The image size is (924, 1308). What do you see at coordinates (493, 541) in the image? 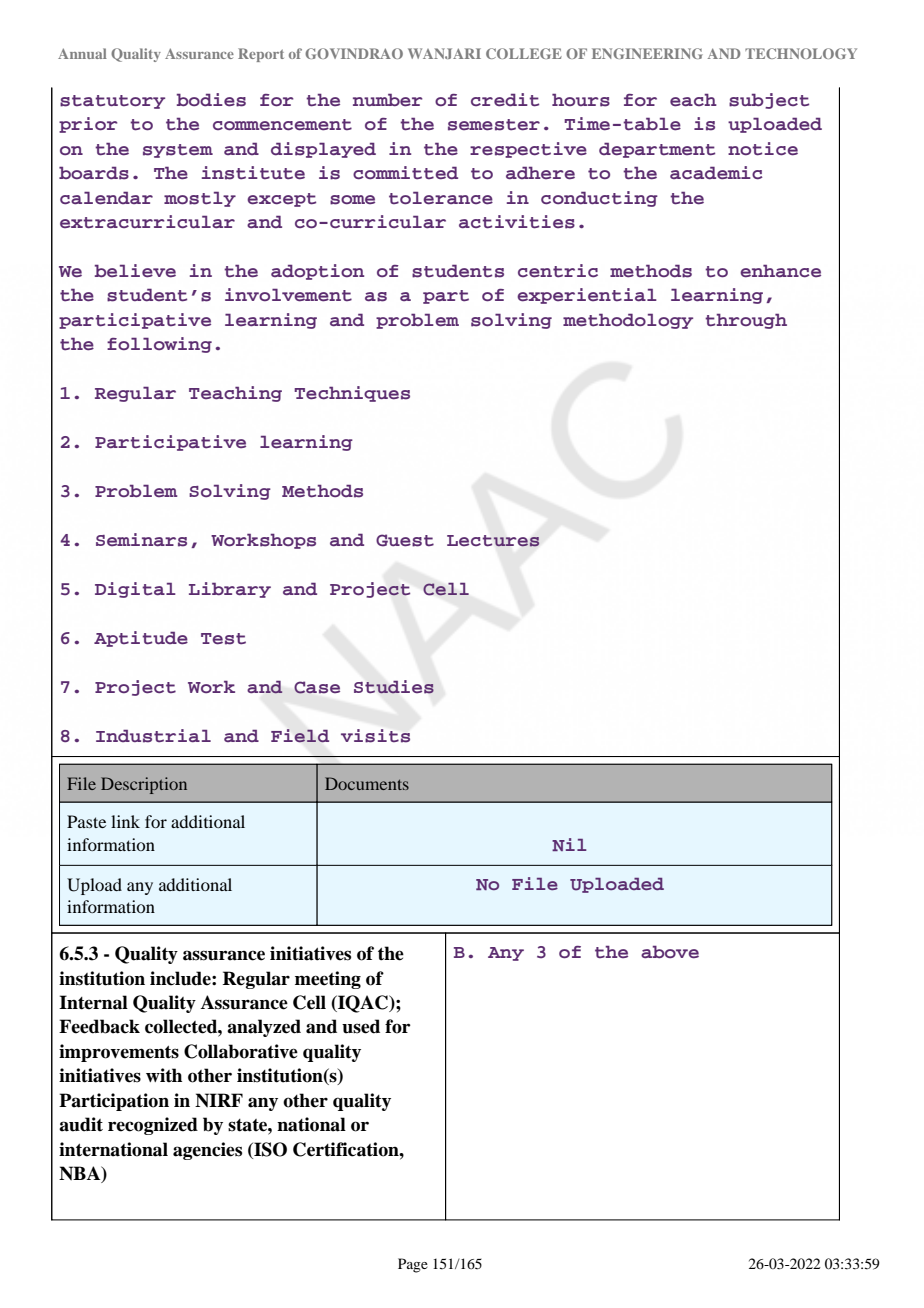
I see `Lectures` at bounding box center [493, 541].
